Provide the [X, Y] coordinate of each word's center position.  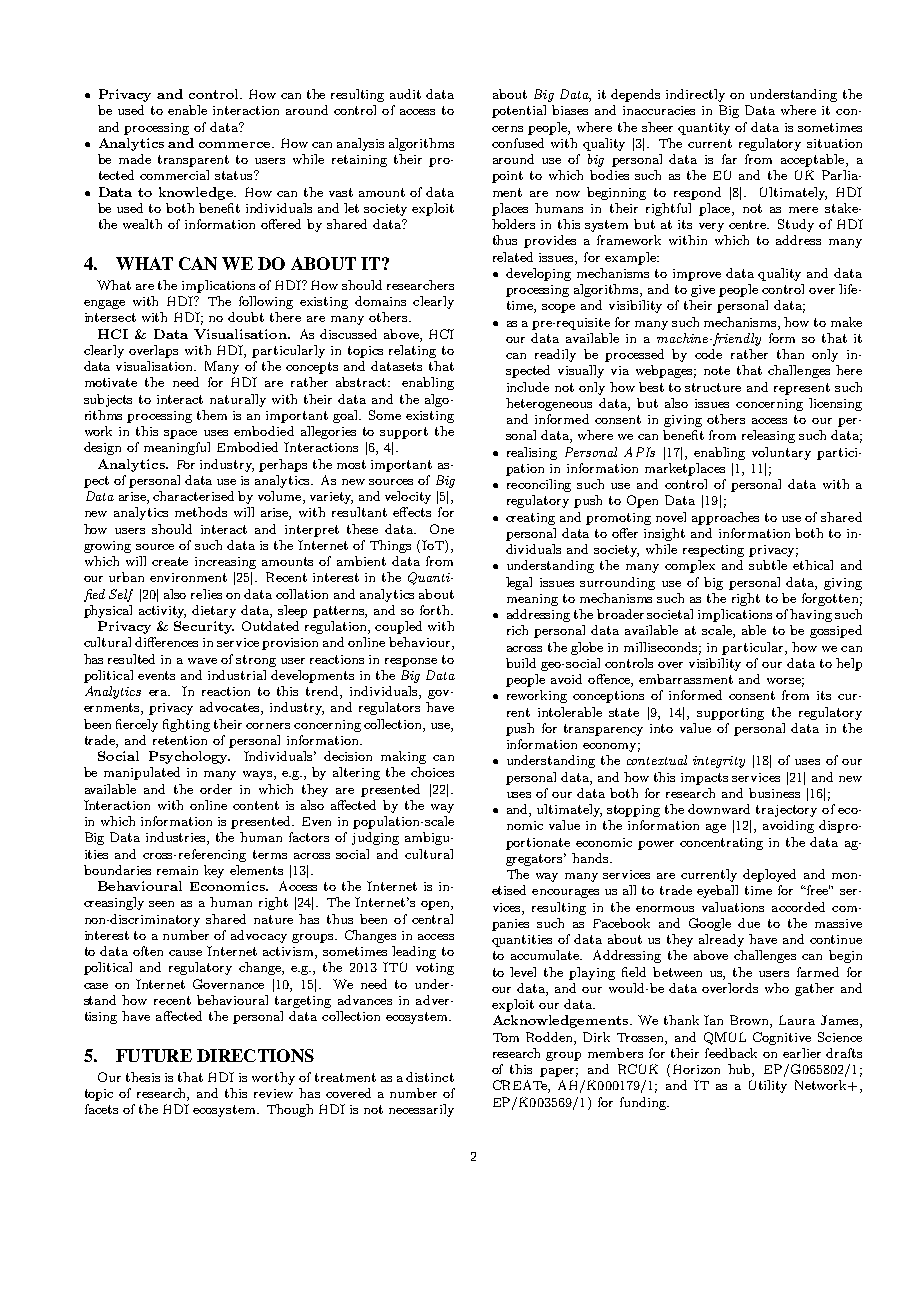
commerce [236, 145]
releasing [768, 436]
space [180, 434]
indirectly [695, 95]
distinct [430, 1077]
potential [519, 111]
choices [432, 772]
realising [532, 453]
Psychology [189, 757]
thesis [143, 1077]
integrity [719, 762]
